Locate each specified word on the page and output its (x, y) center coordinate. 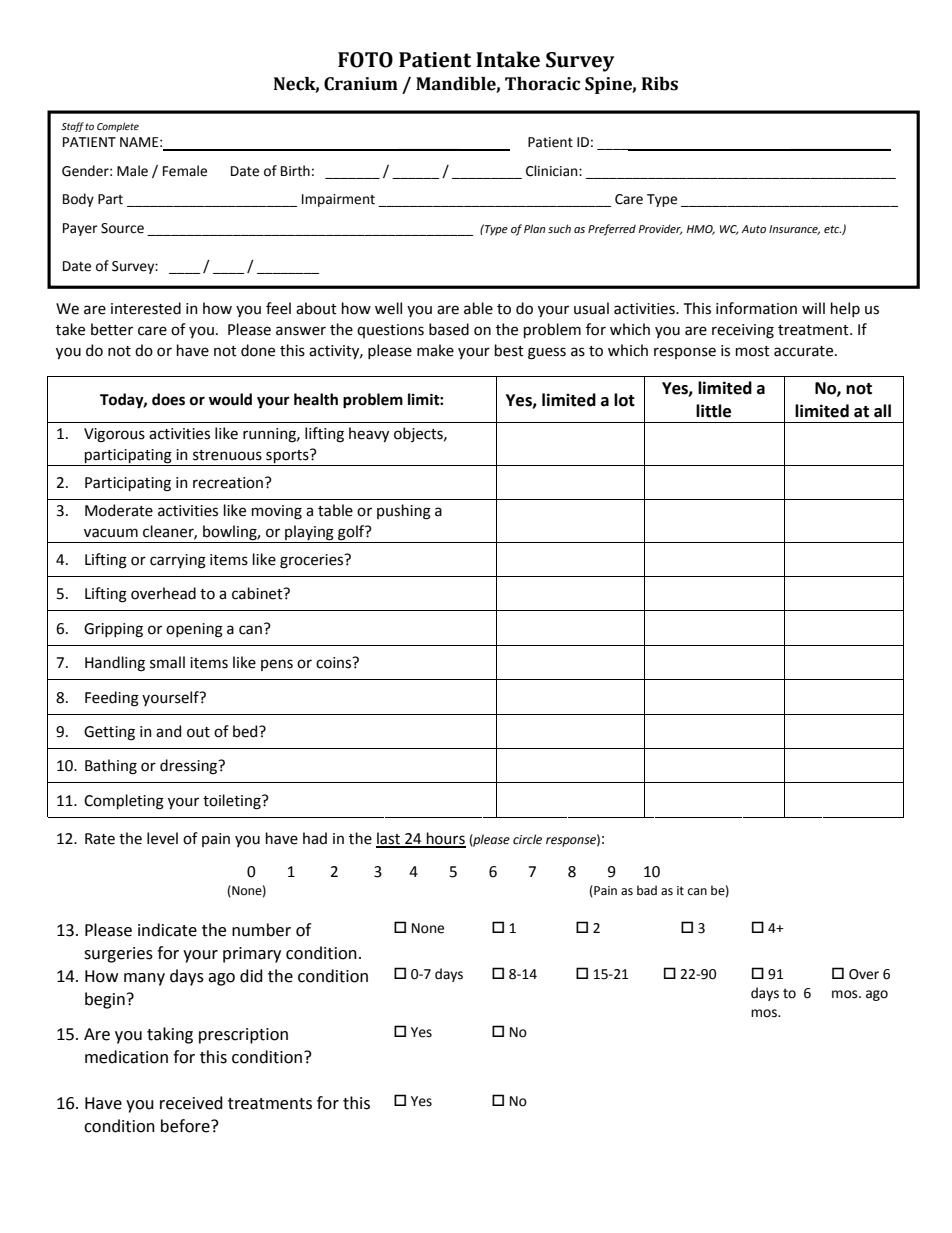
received (191, 1103)
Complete (118, 127)
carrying (178, 561)
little (713, 411)
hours (445, 839)
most (753, 351)
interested (146, 308)
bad (647, 890)
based (449, 329)
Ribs (660, 84)
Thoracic (542, 84)
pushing (404, 512)
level (162, 838)
